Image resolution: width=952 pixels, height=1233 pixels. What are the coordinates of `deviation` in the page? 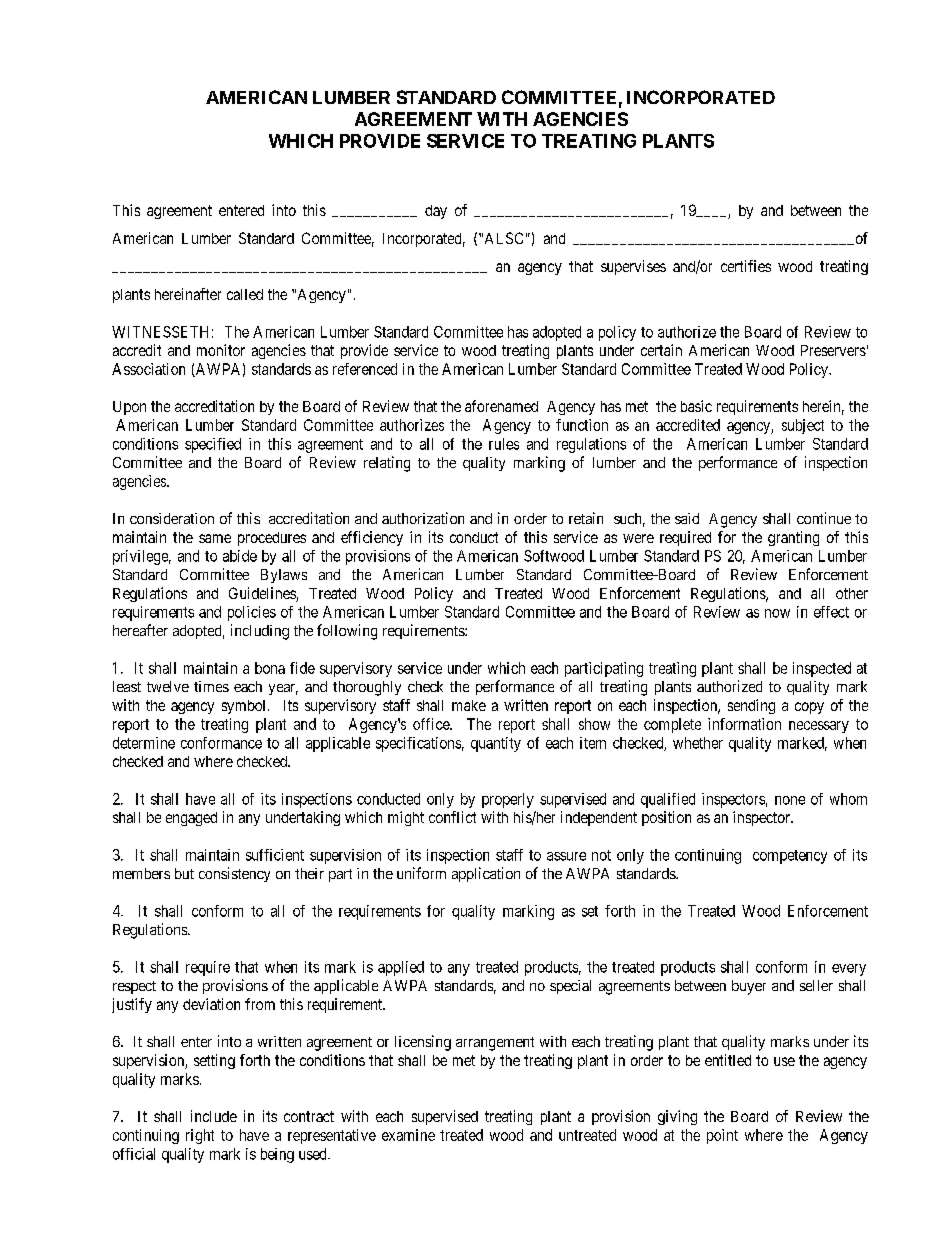 It's located at (211, 1004).
